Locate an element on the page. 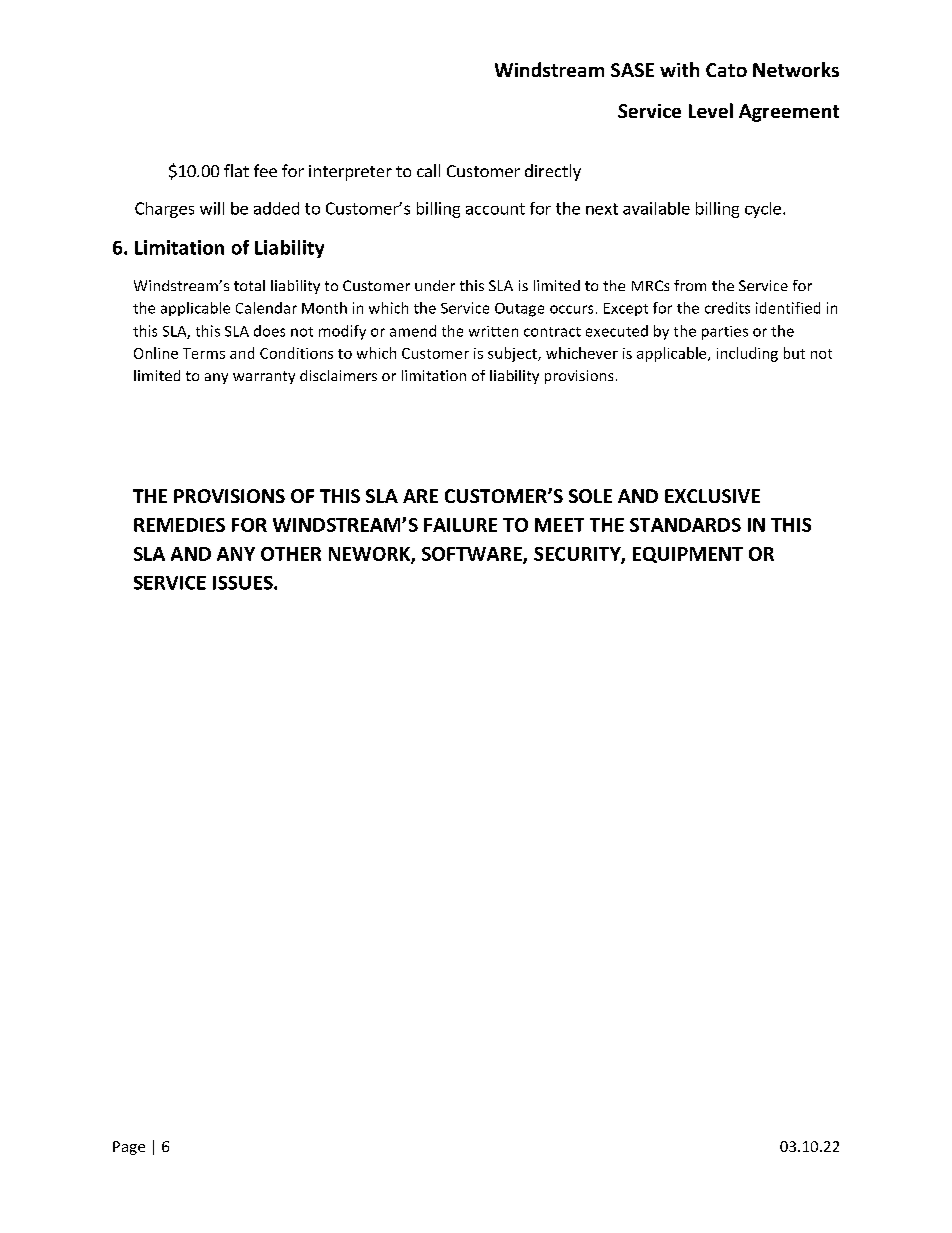 The width and height of the page is (952, 1233). flat is located at coordinates (236, 170).
